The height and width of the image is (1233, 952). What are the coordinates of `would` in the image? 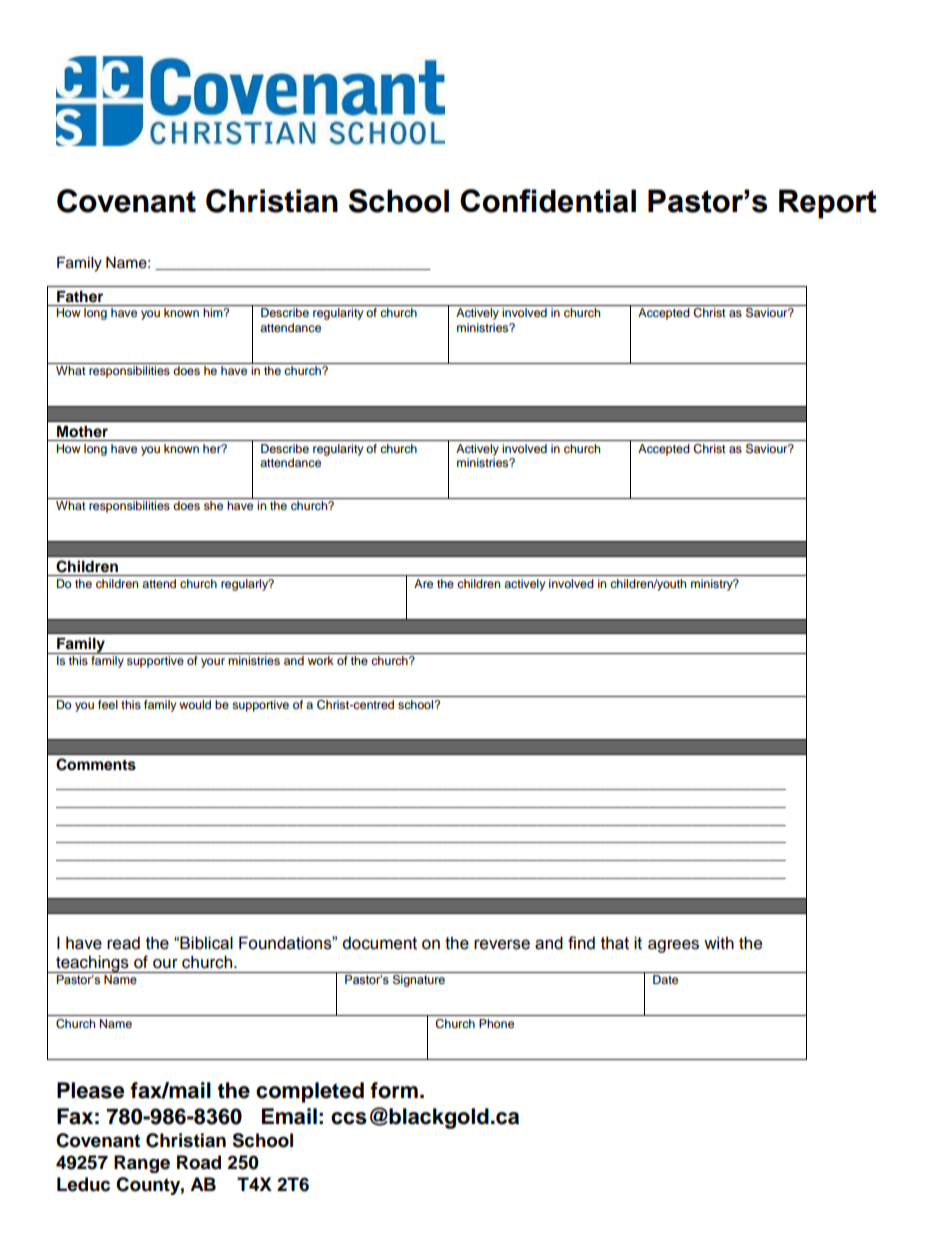 It's located at (195, 704).
